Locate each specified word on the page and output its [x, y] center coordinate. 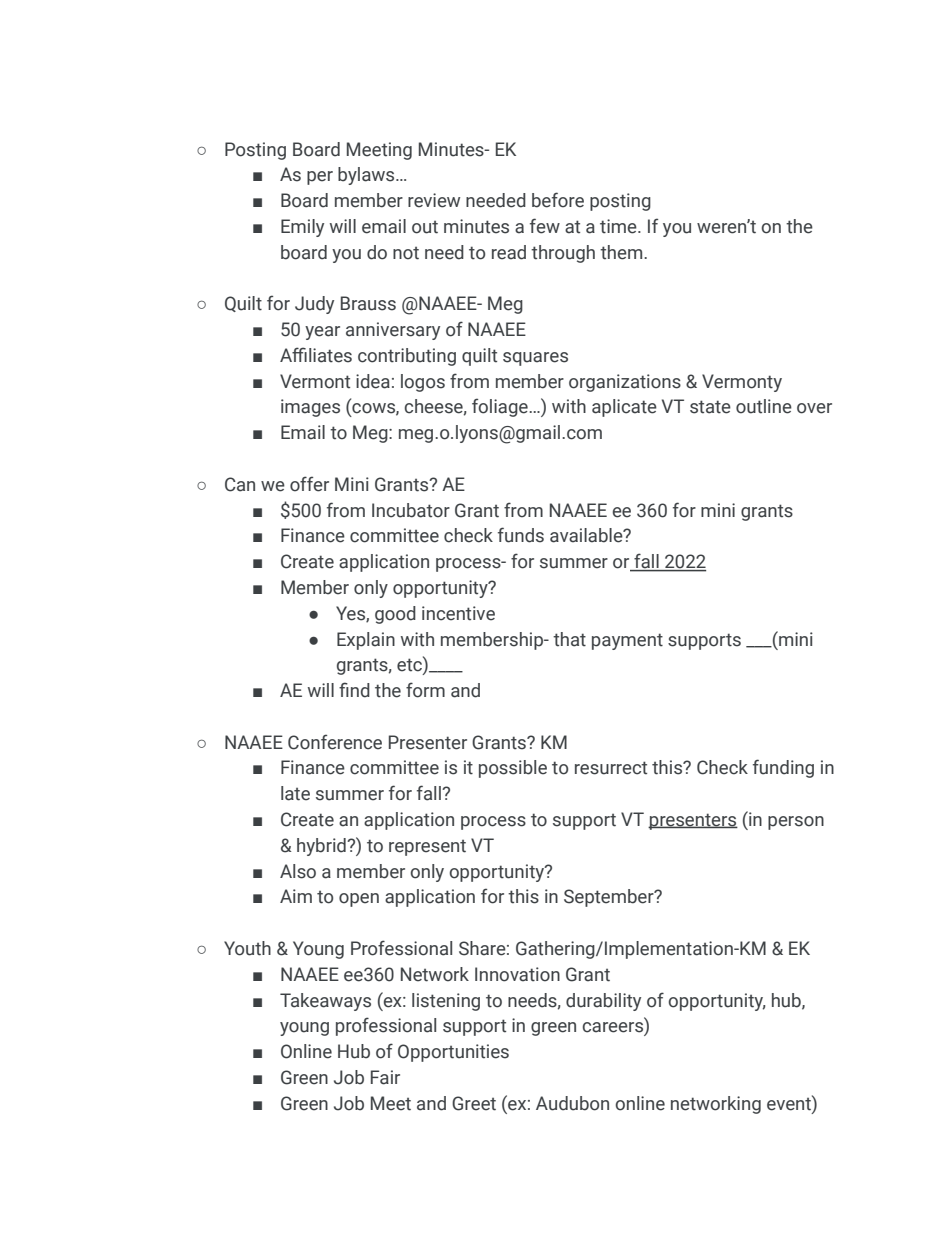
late [295, 793]
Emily [302, 228]
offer [309, 484]
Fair [385, 1077]
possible [513, 769]
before [558, 200]
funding [783, 768]
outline [764, 406]
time [619, 226]
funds [521, 535]
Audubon [572, 1103]
